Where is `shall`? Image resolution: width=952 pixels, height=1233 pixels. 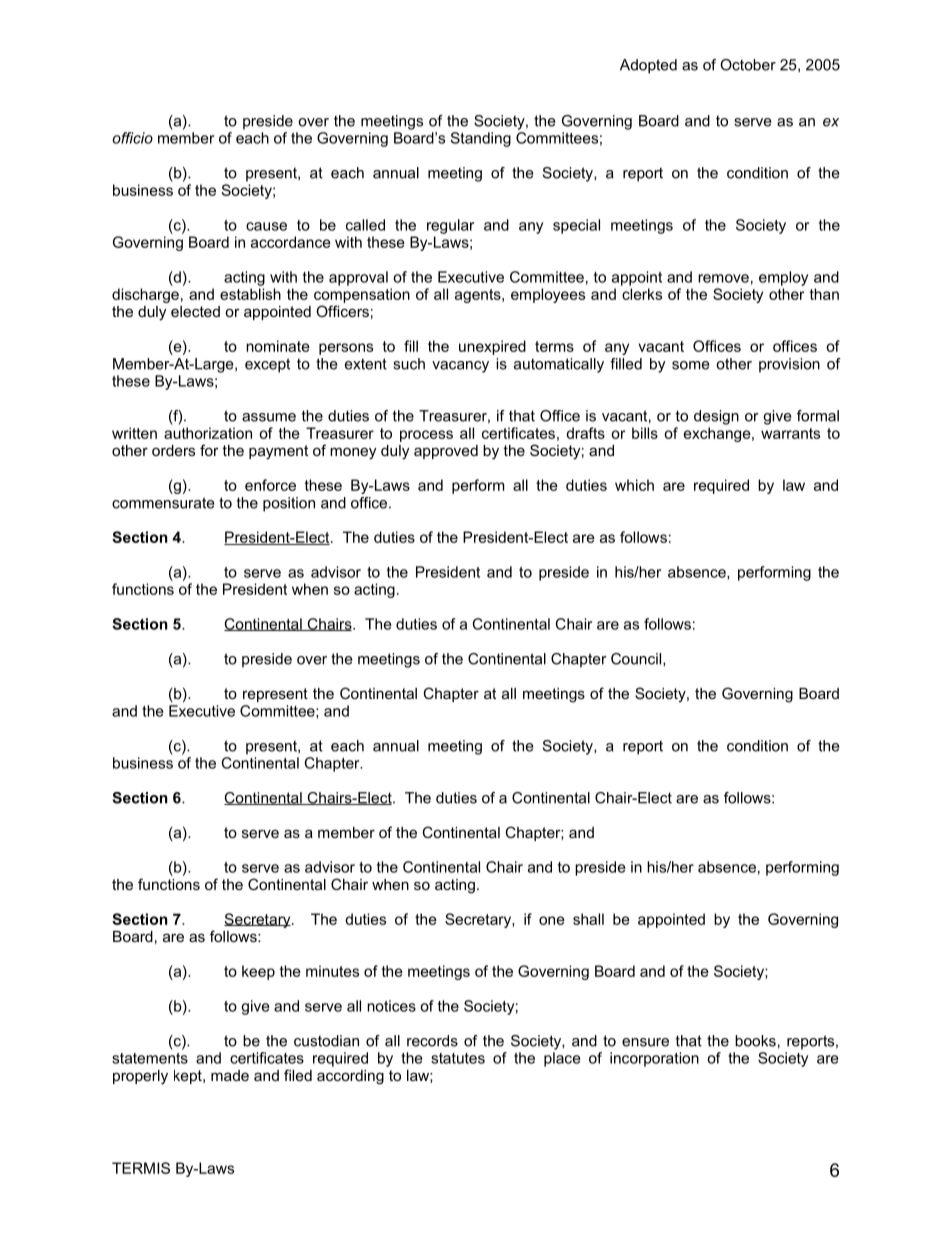 shall is located at coordinates (588, 919).
